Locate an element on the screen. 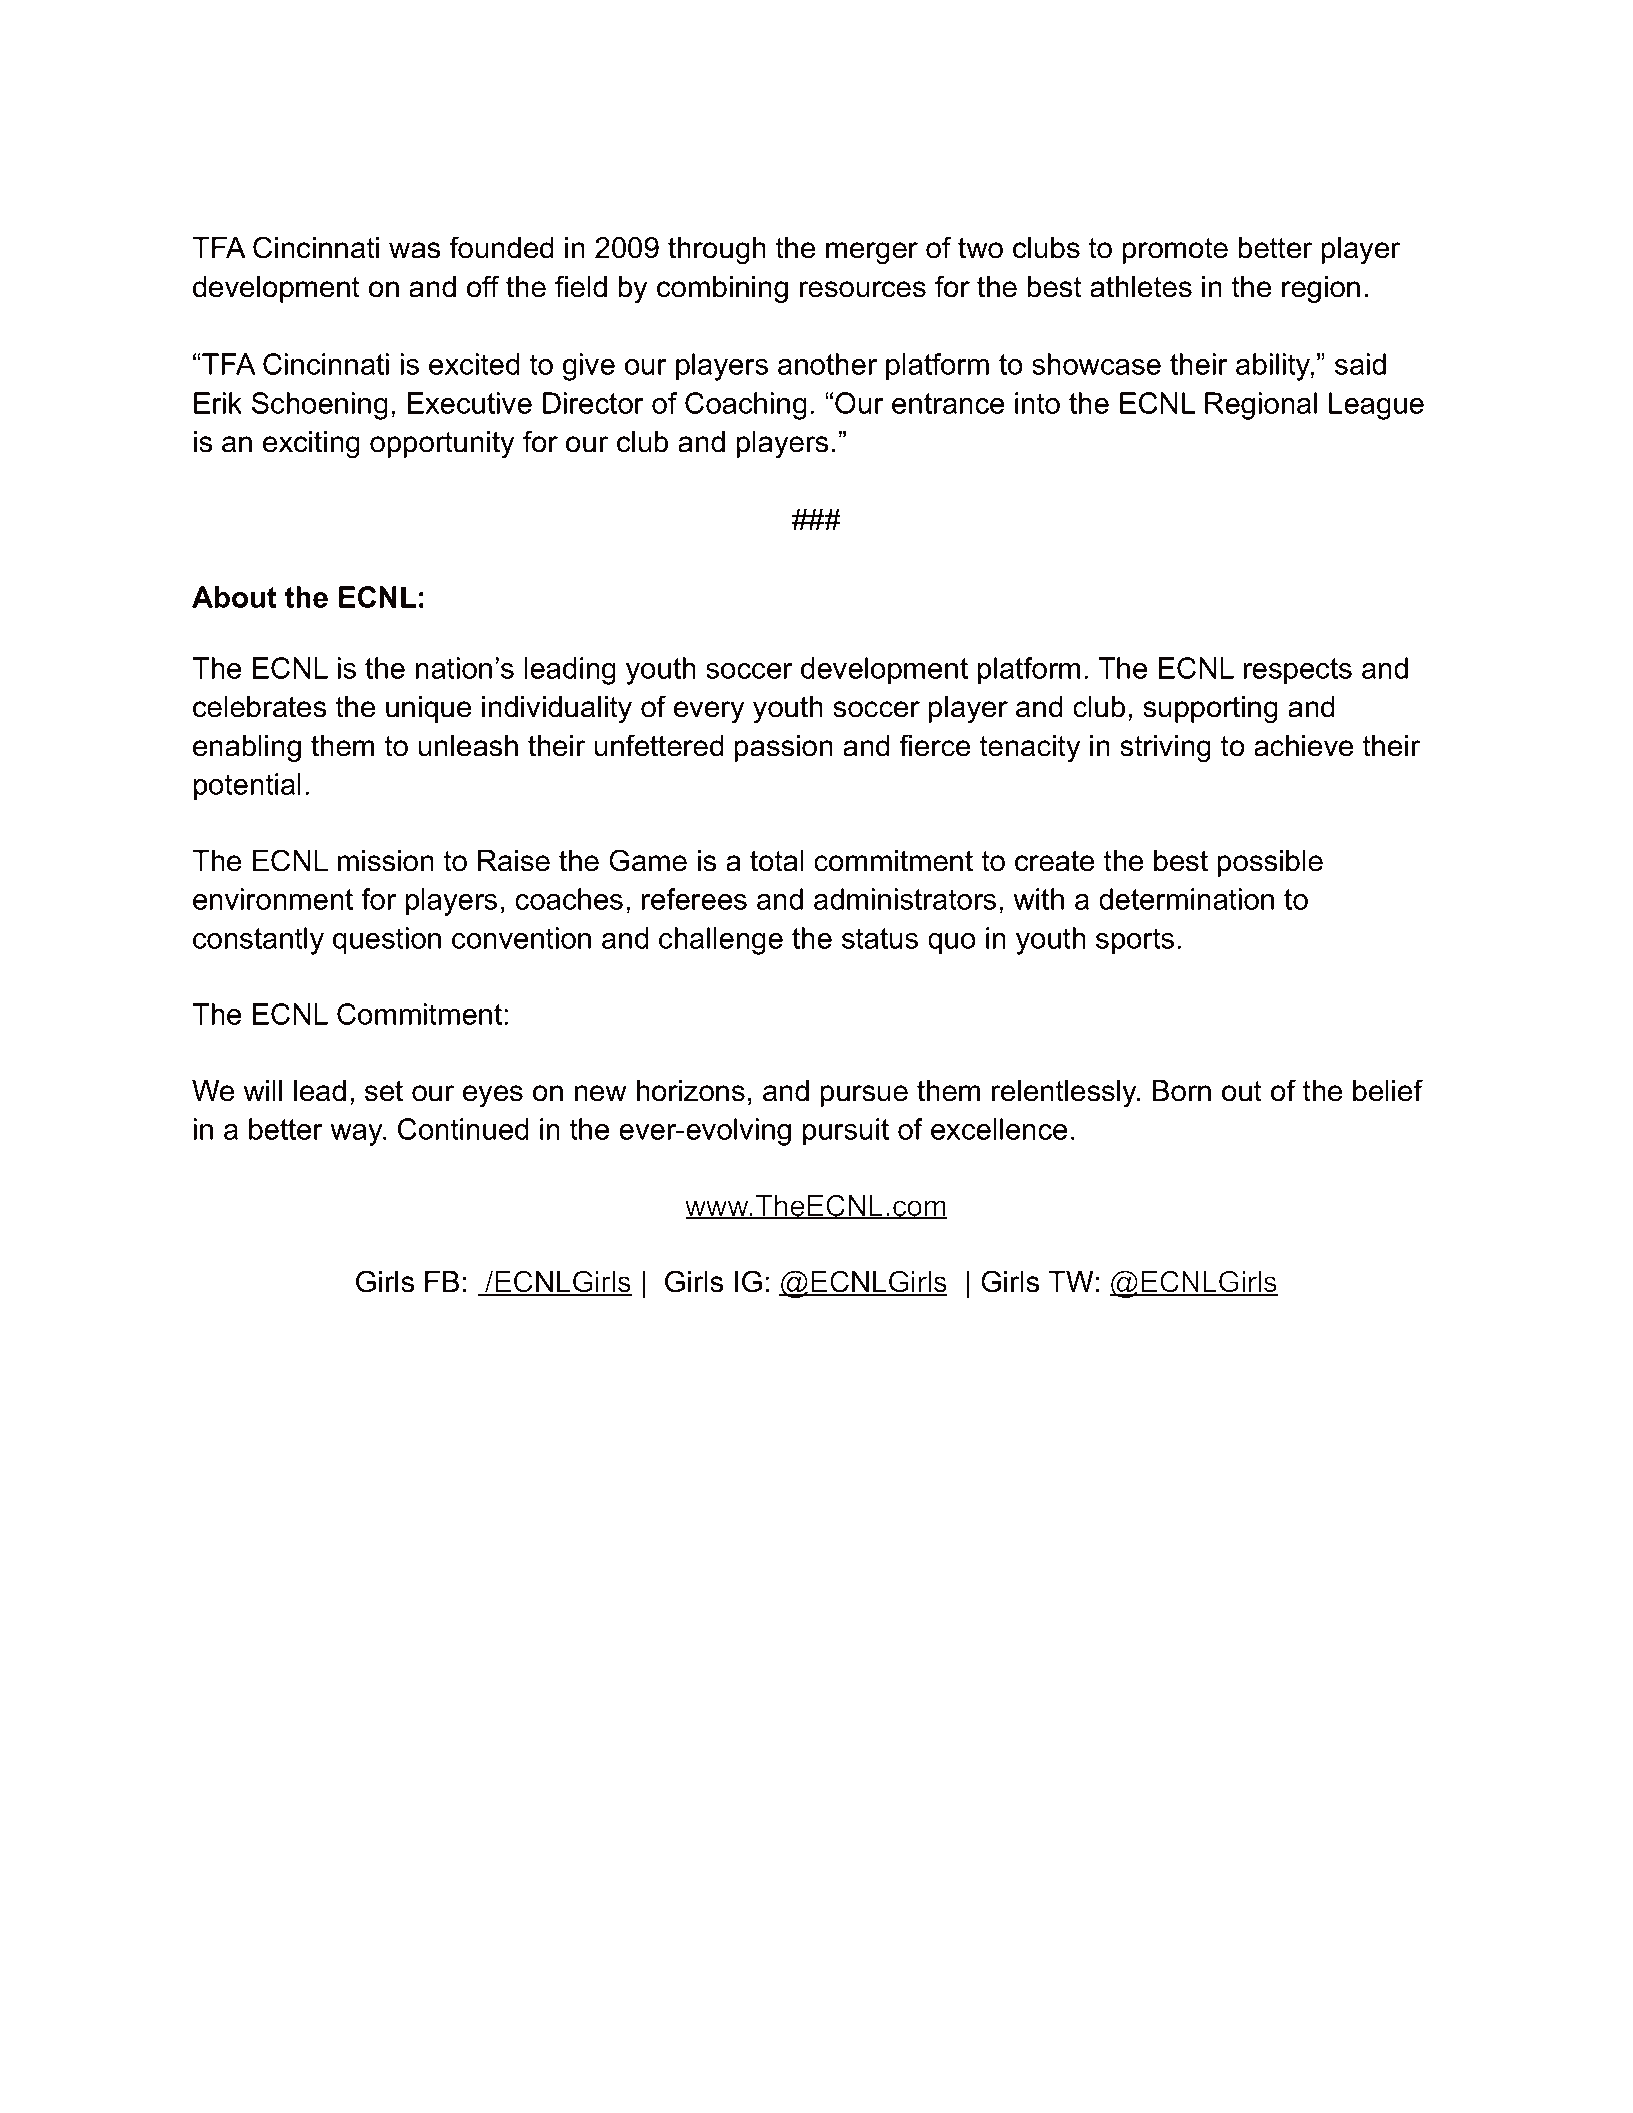 The image size is (1633, 2113). pursue is located at coordinates (864, 1096).
